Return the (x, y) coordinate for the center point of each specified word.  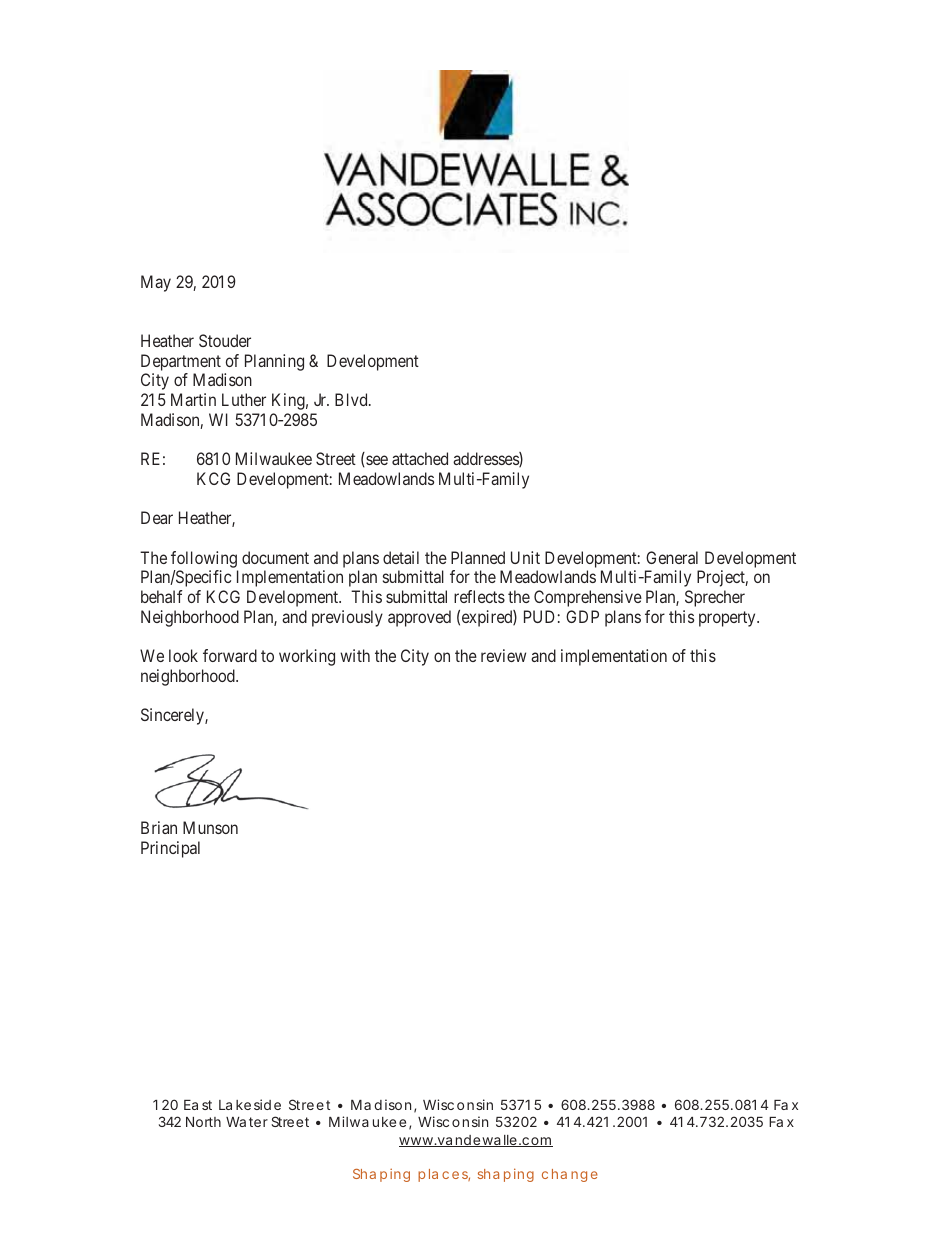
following (204, 559)
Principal (170, 849)
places (444, 1175)
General (672, 557)
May (156, 283)
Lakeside (250, 1104)
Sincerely (173, 716)
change (570, 1175)
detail (401, 557)
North (203, 1122)
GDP (582, 616)
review (503, 655)
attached (420, 458)
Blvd (352, 399)
